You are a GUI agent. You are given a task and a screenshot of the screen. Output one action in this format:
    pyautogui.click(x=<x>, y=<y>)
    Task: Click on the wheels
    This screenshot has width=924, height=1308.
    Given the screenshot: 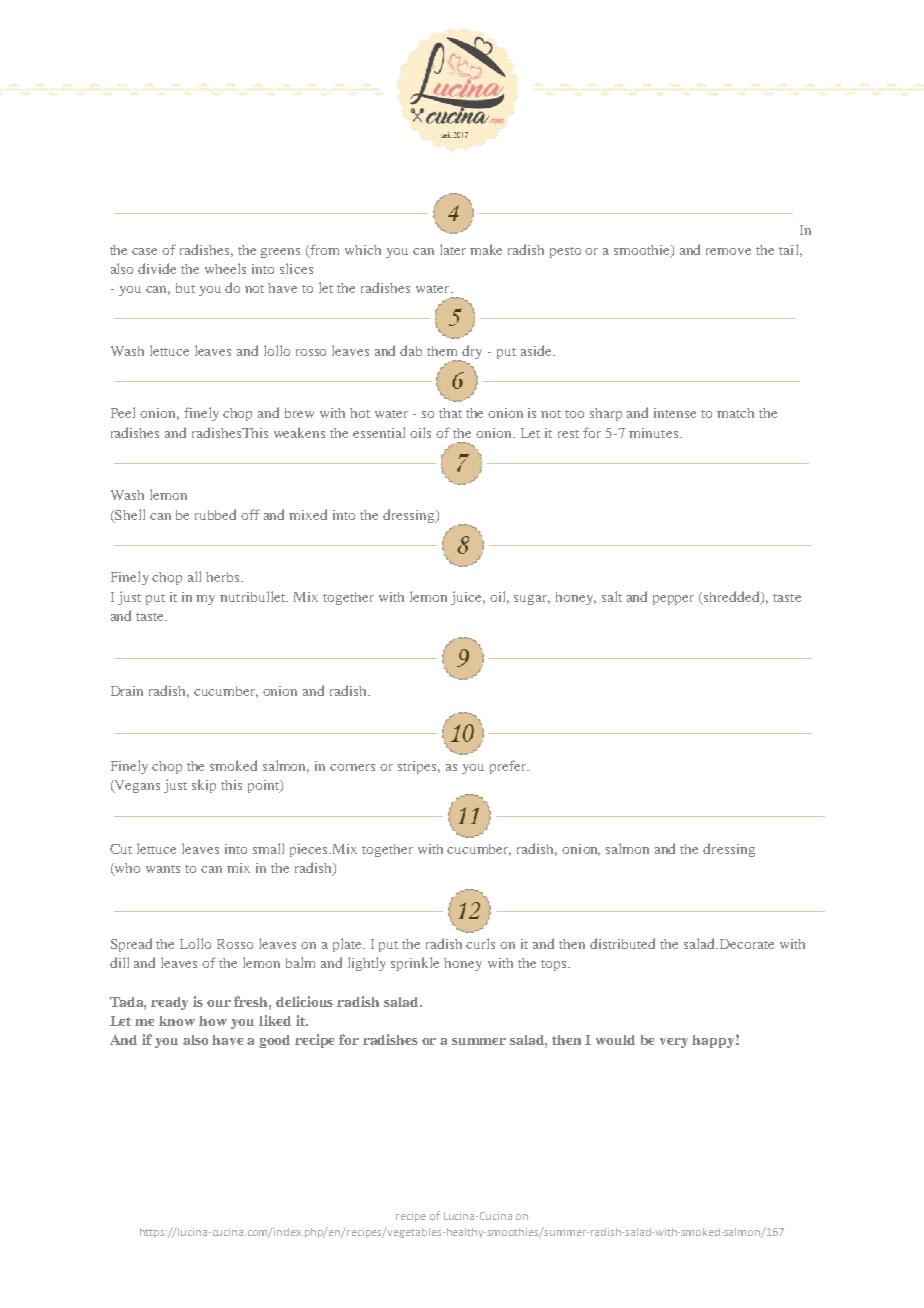 What is the action you would take?
    pyautogui.click(x=225, y=268)
